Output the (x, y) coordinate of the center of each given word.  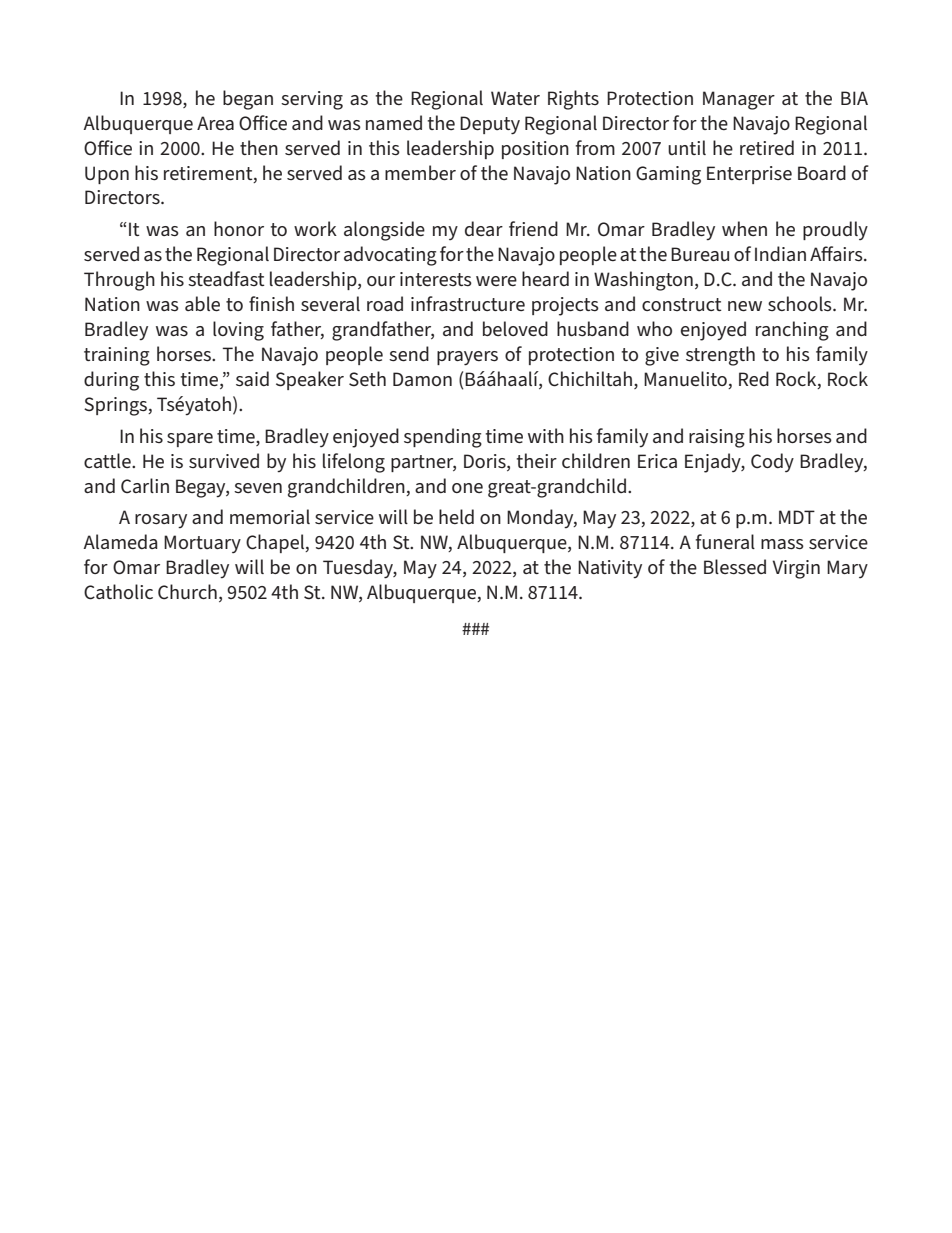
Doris (486, 461)
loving (238, 331)
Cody (772, 462)
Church (187, 592)
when (744, 228)
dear (484, 228)
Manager (739, 100)
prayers (467, 358)
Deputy (490, 125)
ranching (792, 331)
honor (239, 228)
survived (224, 461)
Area (215, 123)
